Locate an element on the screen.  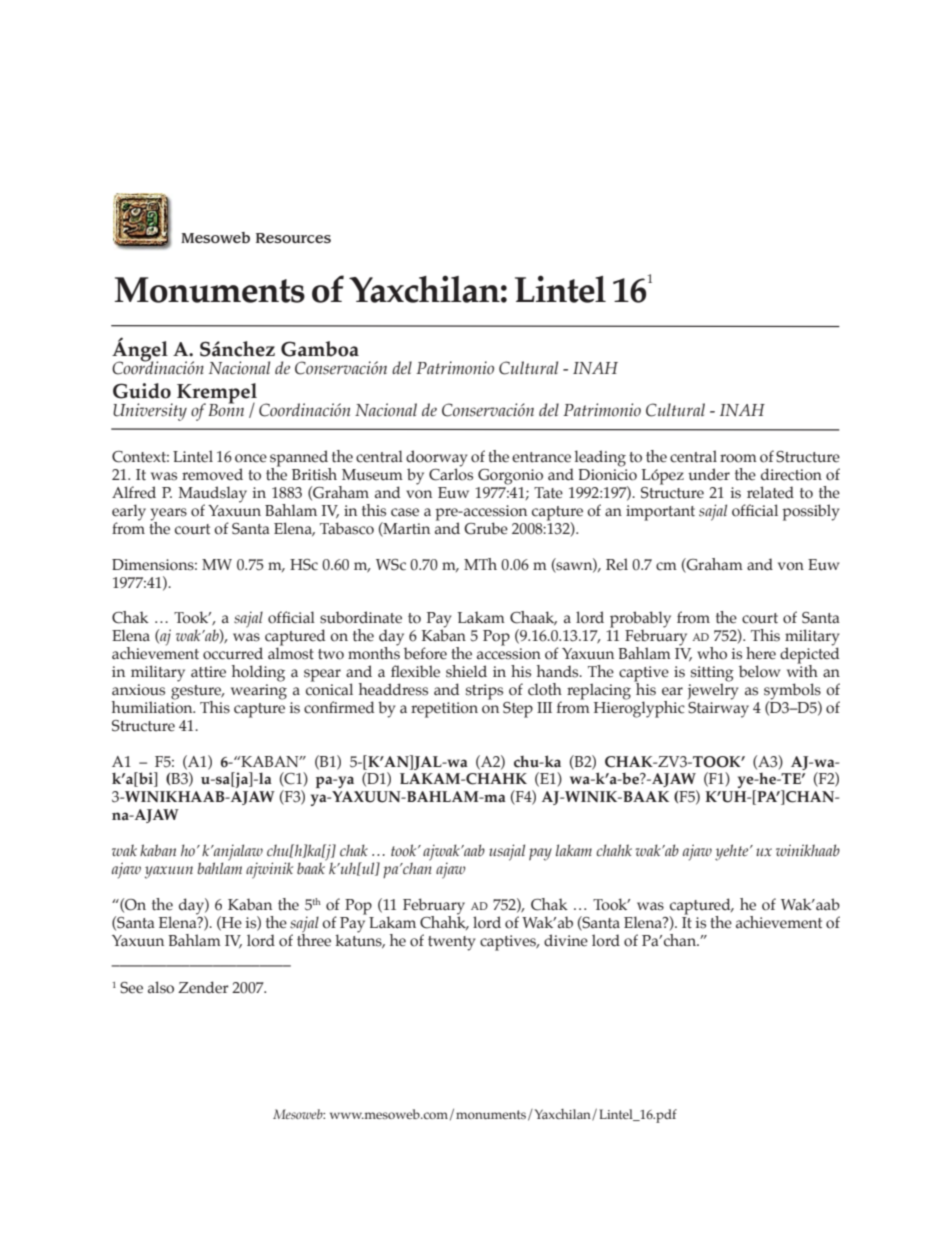
also is located at coordinates (161, 987).
